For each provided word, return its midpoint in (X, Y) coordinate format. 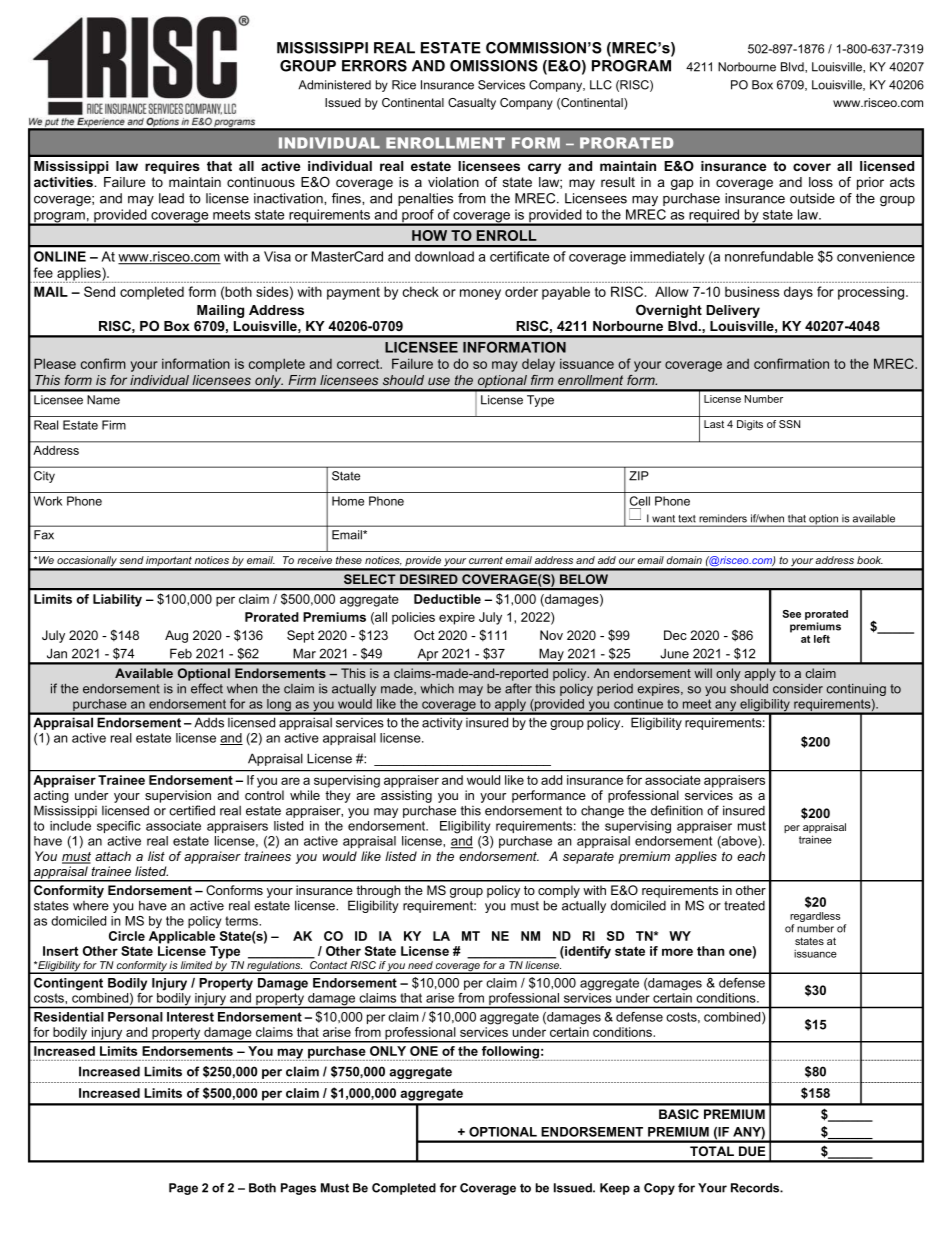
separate (588, 858)
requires (172, 167)
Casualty (472, 104)
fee (43, 272)
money (480, 294)
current (486, 560)
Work (48, 501)
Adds (209, 722)
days (798, 293)
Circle (127, 936)
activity (442, 723)
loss (821, 182)
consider (798, 689)
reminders (723, 518)
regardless (815, 918)
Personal (135, 1017)
